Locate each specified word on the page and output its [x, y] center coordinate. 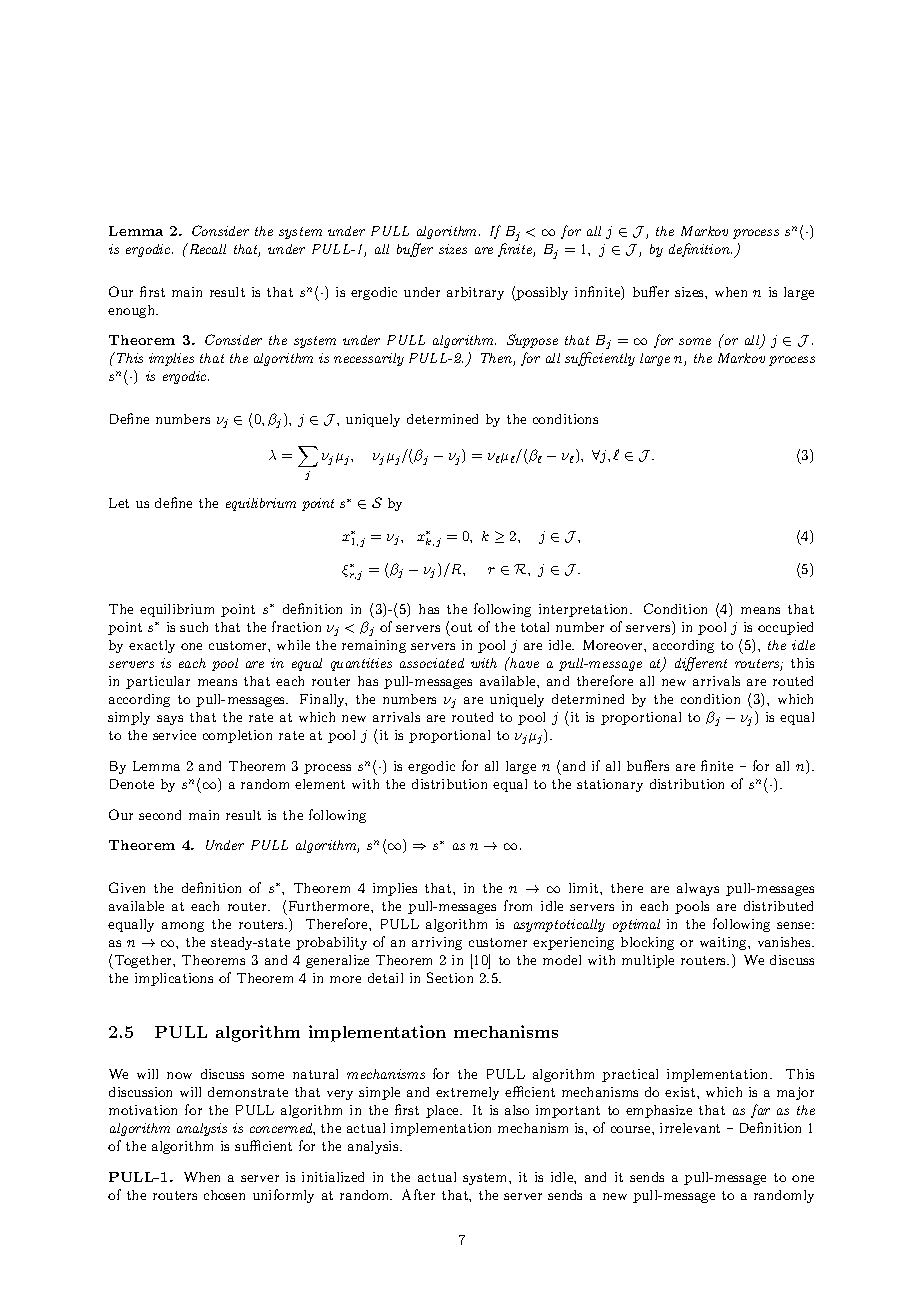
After [418, 1194]
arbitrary [475, 293]
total [535, 627]
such [194, 627]
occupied [785, 628]
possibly [541, 294]
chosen [224, 1195]
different [701, 664]
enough [133, 311]
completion [237, 736]
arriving [437, 943]
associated [432, 663]
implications [174, 979]
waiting [724, 943]
